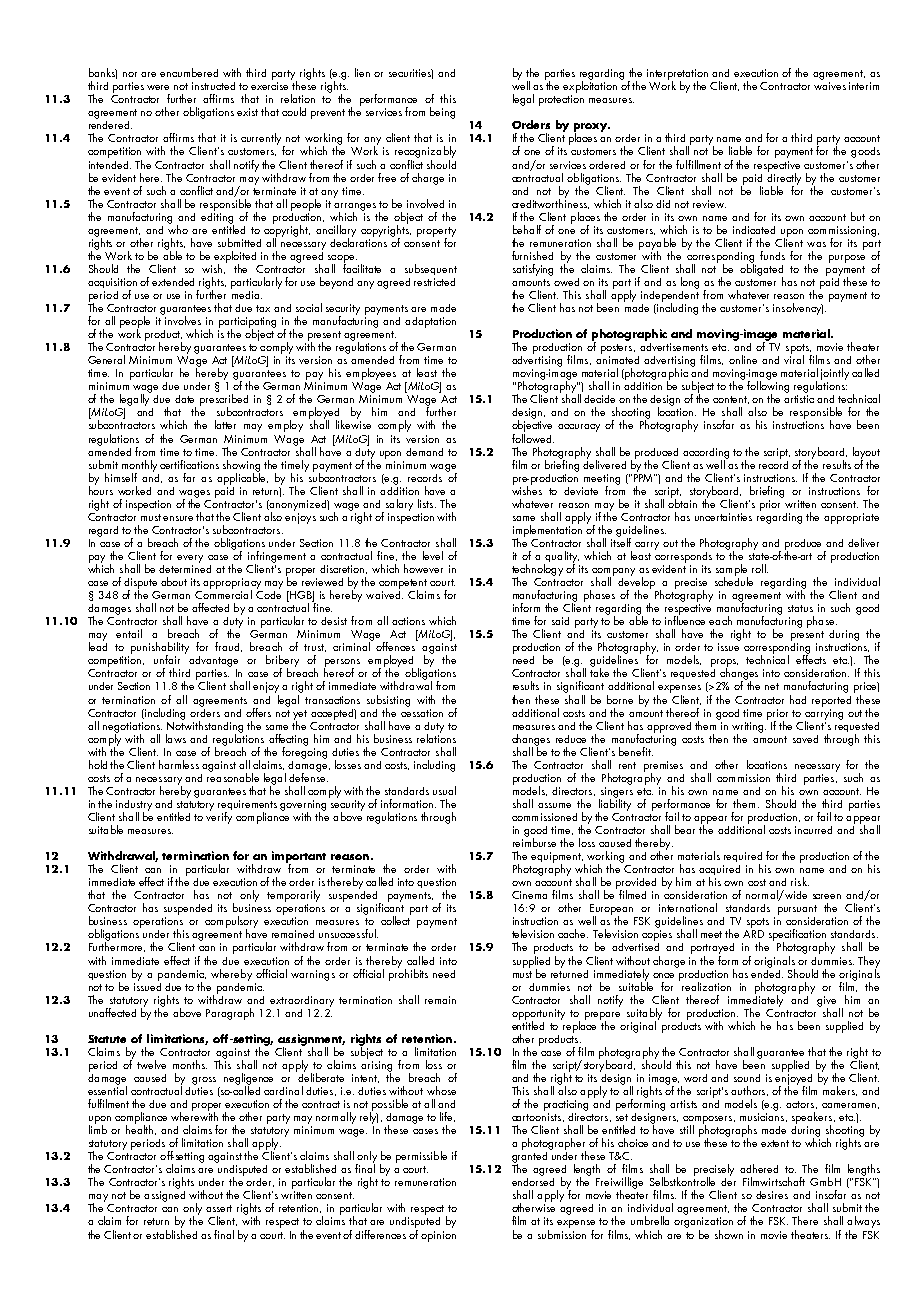  What do you see at coordinates (397, 645) in the page?
I see `offences` at bounding box center [397, 645].
